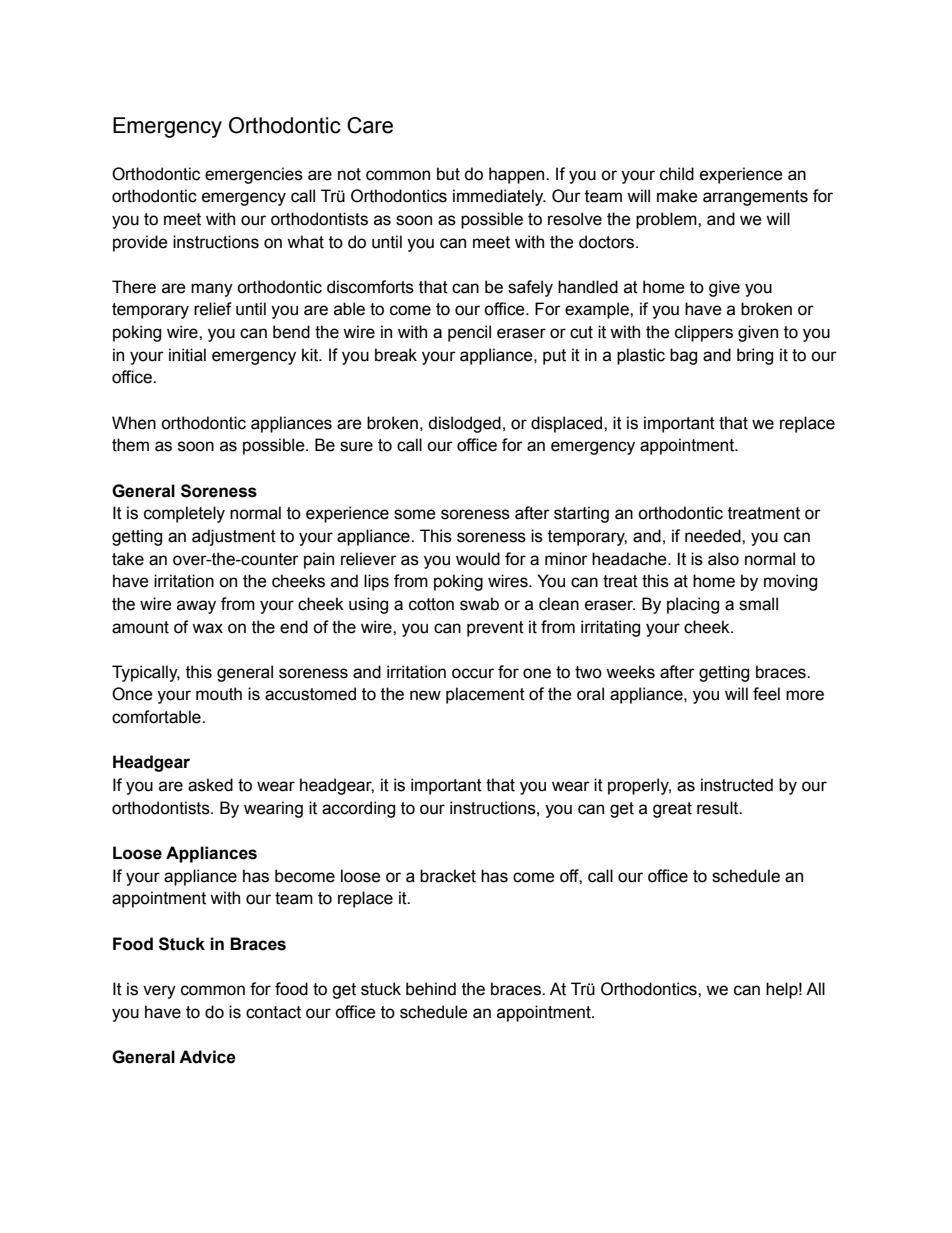 This image has width=952, height=1233. Describe the element at coordinates (431, 989) in the image. I see `behind` at that location.
